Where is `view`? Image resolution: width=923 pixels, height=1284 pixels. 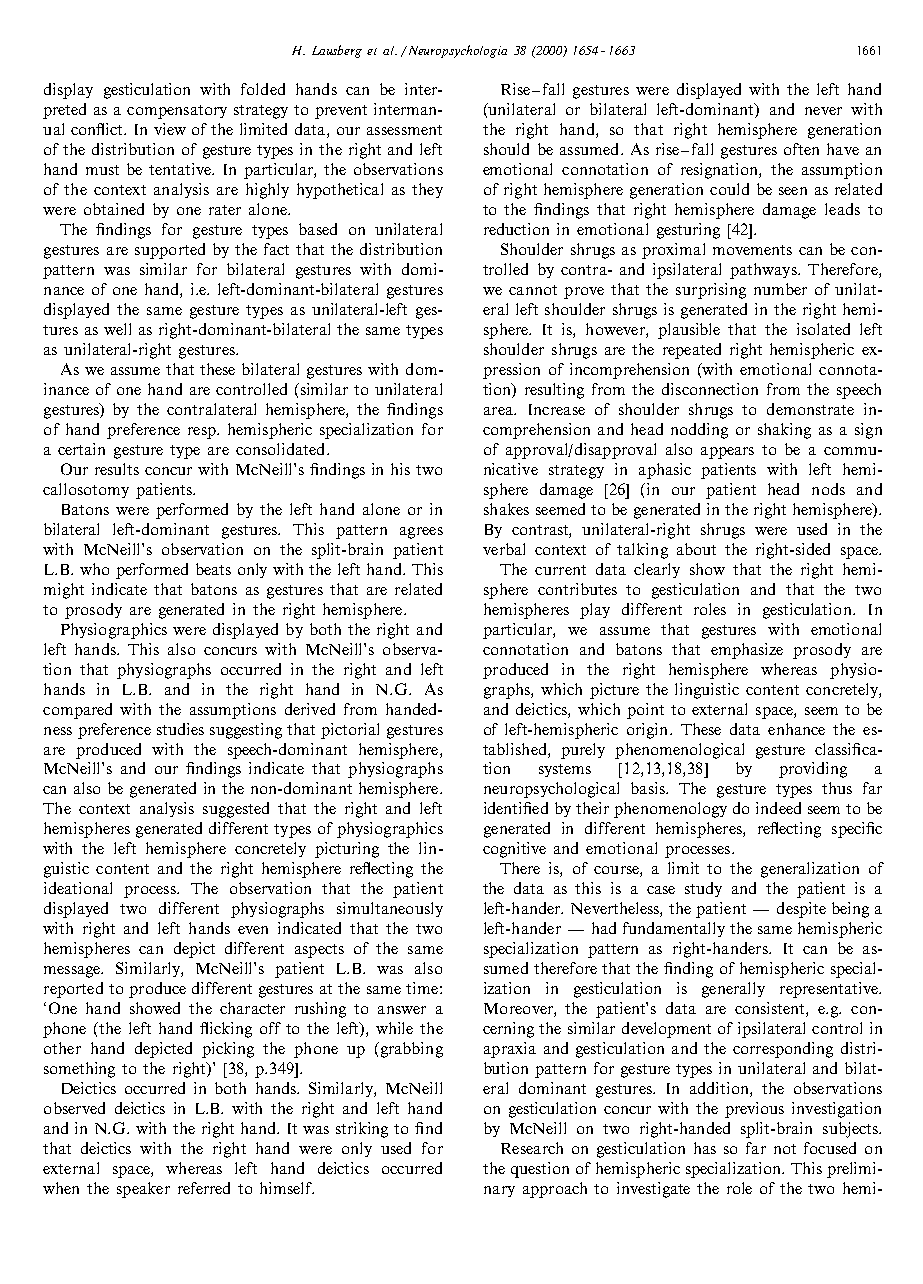
view is located at coordinates (170, 129).
